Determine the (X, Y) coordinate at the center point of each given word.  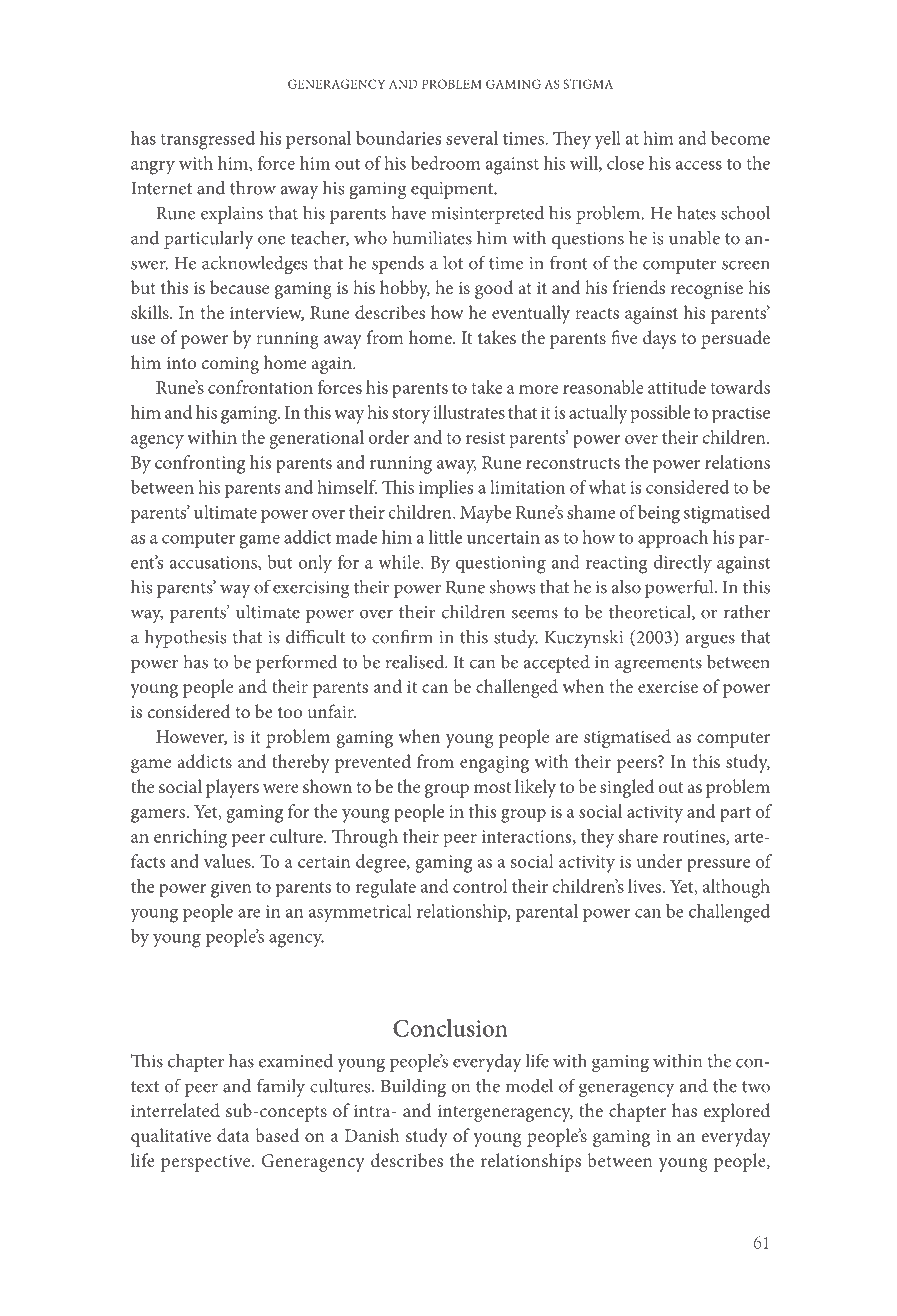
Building (413, 1087)
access (699, 165)
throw (253, 187)
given (231, 889)
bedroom (446, 163)
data (233, 1135)
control (480, 886)
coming (230, 365)
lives (646, 886)
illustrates (469, 412)
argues (710, 641)
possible (660, 414)
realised (415, 662)
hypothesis (185, 639)
